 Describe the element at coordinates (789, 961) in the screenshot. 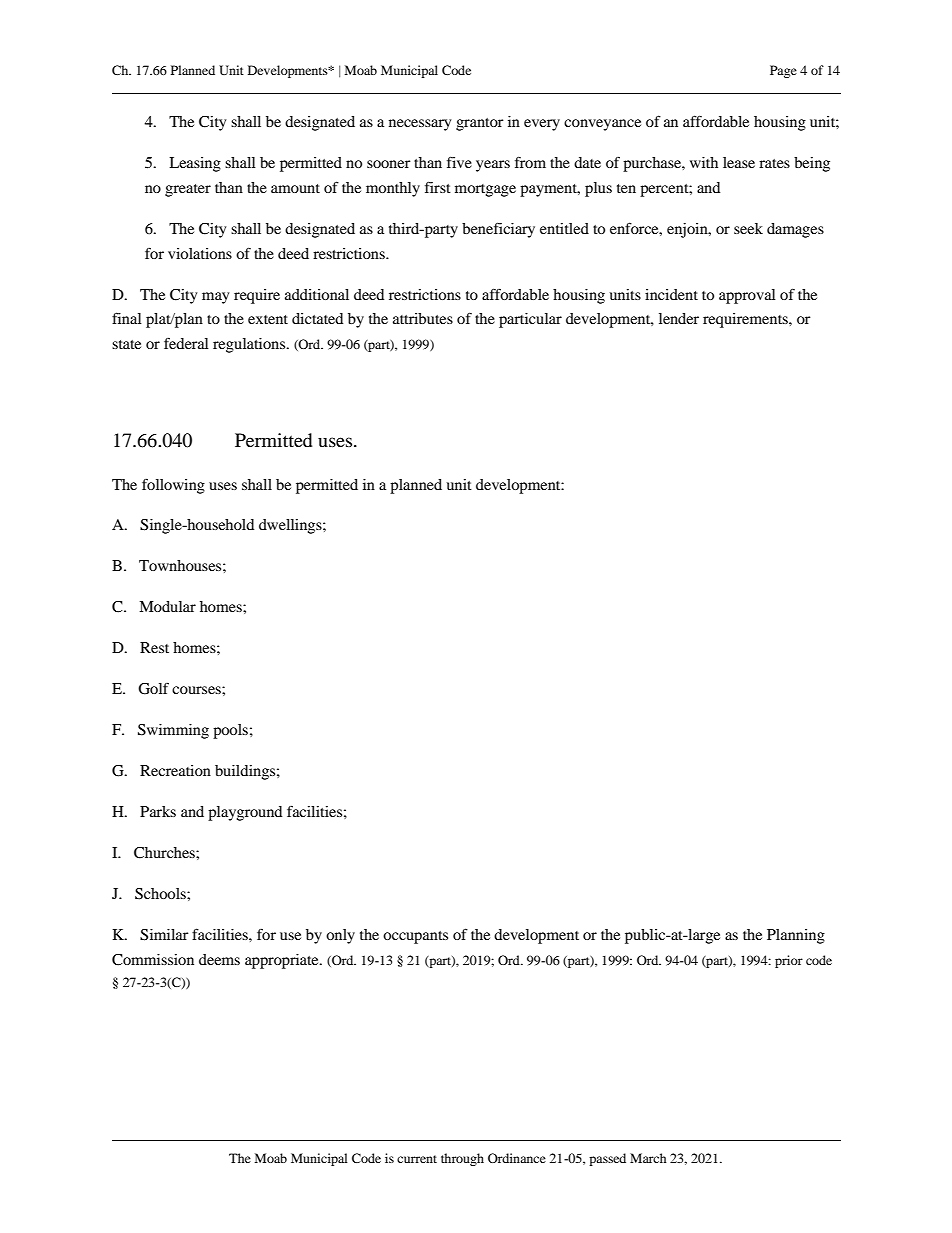

I see `prior` at that location.
